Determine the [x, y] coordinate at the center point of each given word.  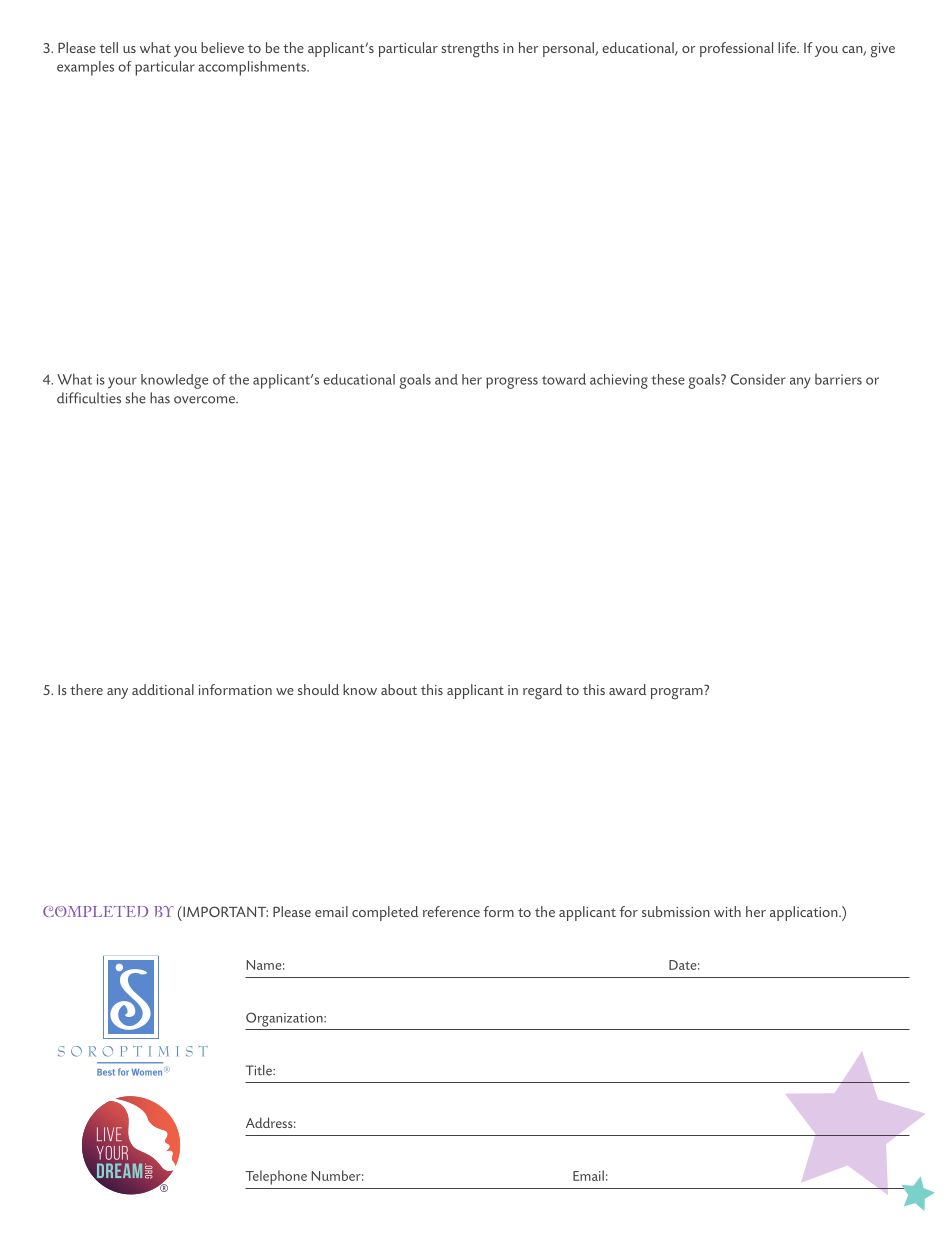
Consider [758, 379]
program [677, 692]
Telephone [276, 1177]
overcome [205, 400]
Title [260, 1070]
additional [163, 689]
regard [542, 692]
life [788, 47]
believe [222, 47]
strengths [470, 50]
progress [512, 383]
